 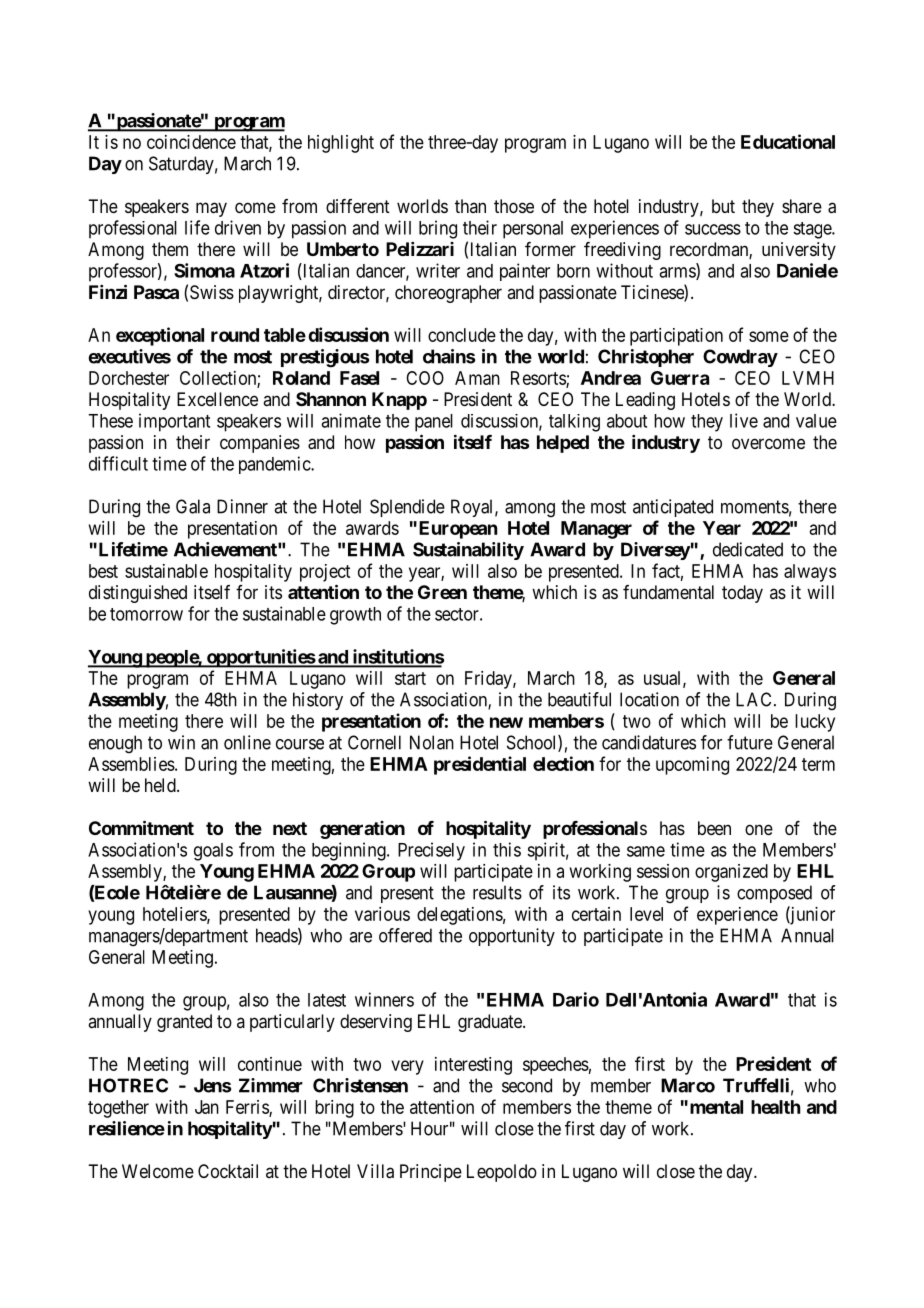 What do you see at coordinates (470, 206) in the image?
I see `than` at bounding box center [470, 206].
